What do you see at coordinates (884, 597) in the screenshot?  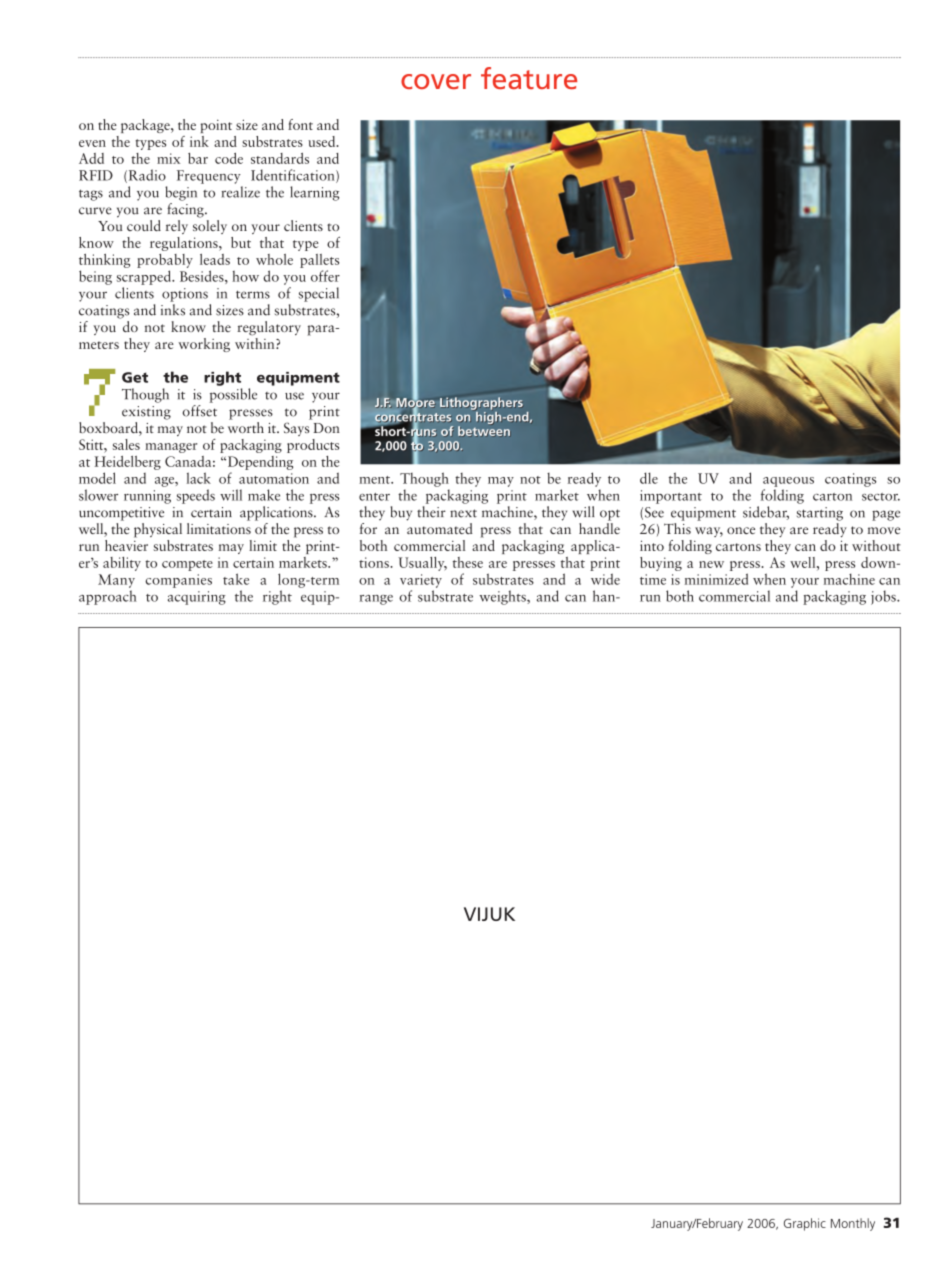 I see `jobs` at bounding box center [884, 597].
